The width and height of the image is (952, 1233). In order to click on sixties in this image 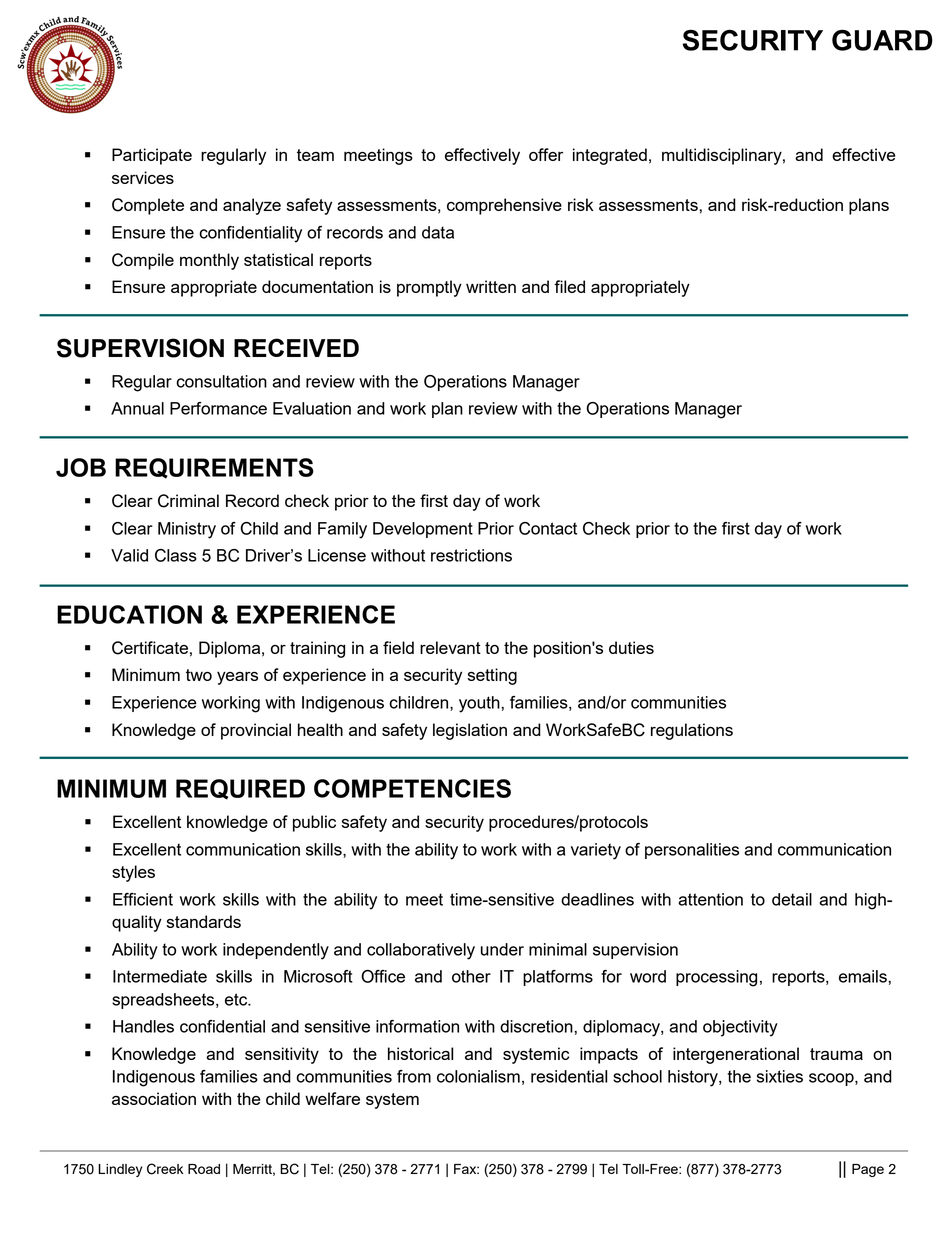, I will do `click(780, 1076)`.
